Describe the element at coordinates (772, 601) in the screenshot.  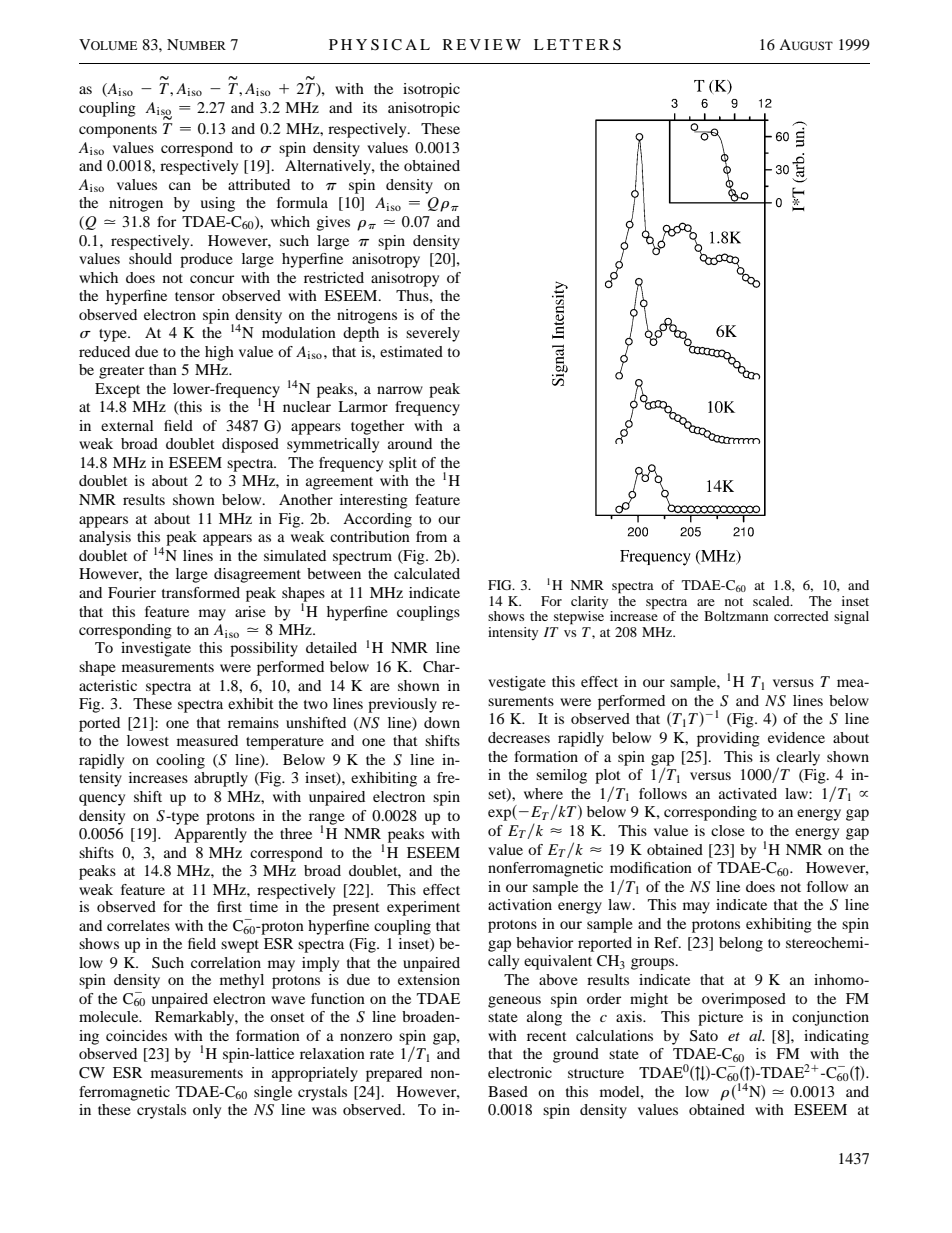
I see `scaled` at that location.
